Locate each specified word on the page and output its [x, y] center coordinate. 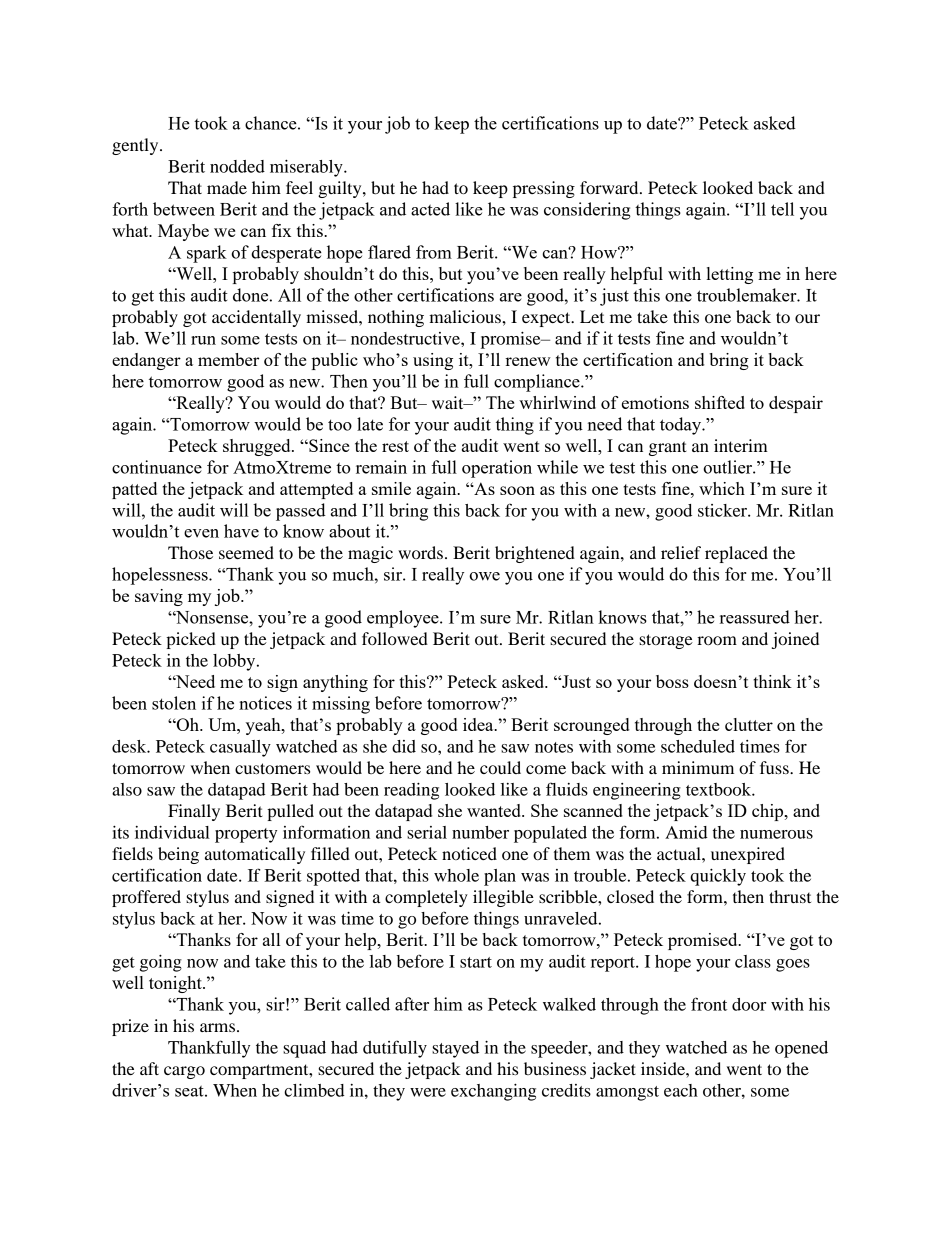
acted [430, 209]
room [717, 640]
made [227, 187]
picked [191, 640]
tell [782, 209]
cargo [184, 1072]
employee [404, 619]
